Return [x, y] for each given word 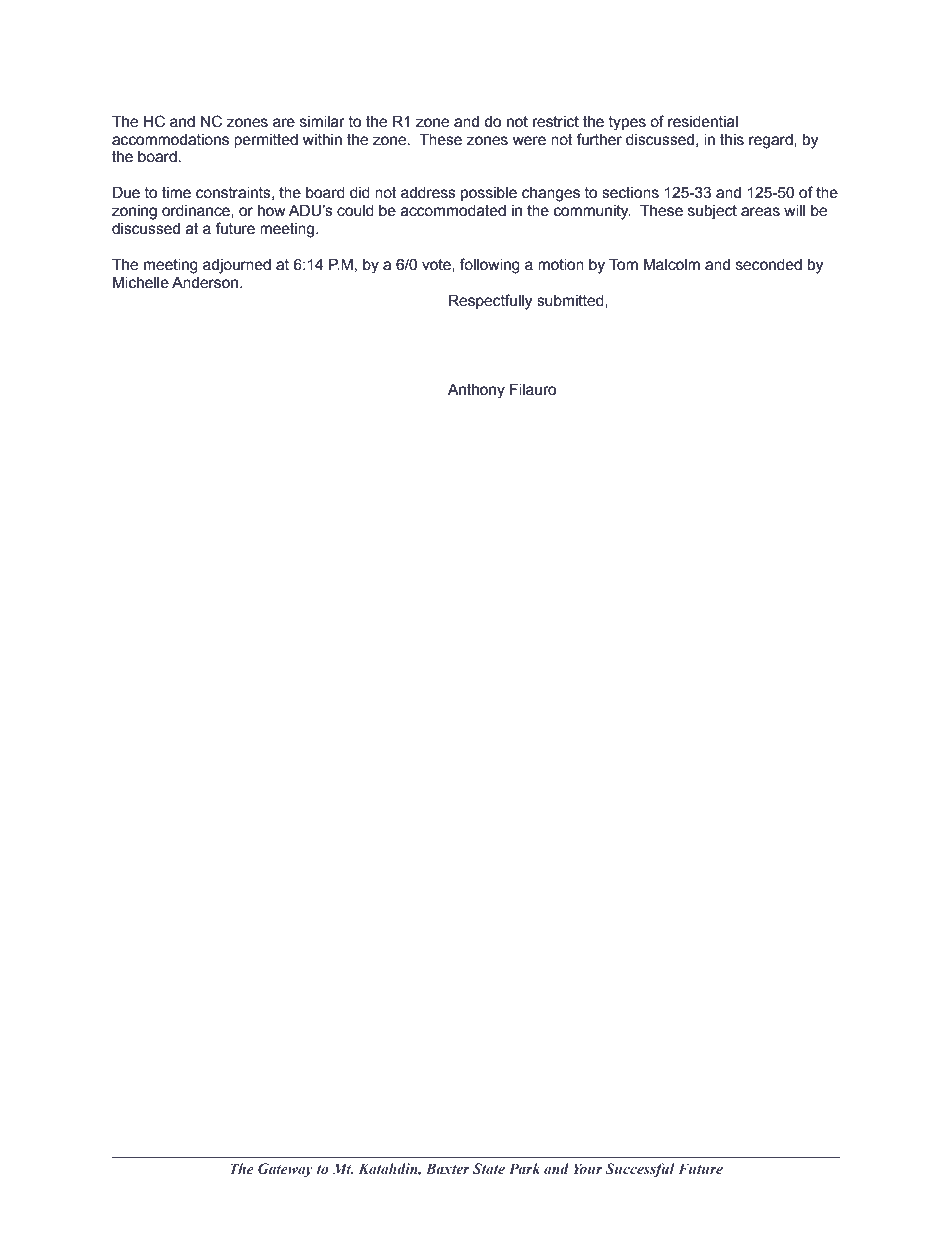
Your [588, 1168]
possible [489, 194]
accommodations [170, 140]
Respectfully [490, 302]
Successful [640, 1170]
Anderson [205, 282]
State [489, 1168]
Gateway [285, 1170]
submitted [571, 301]
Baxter [448, 1168]
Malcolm [672, 264]
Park [524, 1168]
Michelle [141, 282]
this [732, 140]
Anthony [476, 391]
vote [437, 265]
